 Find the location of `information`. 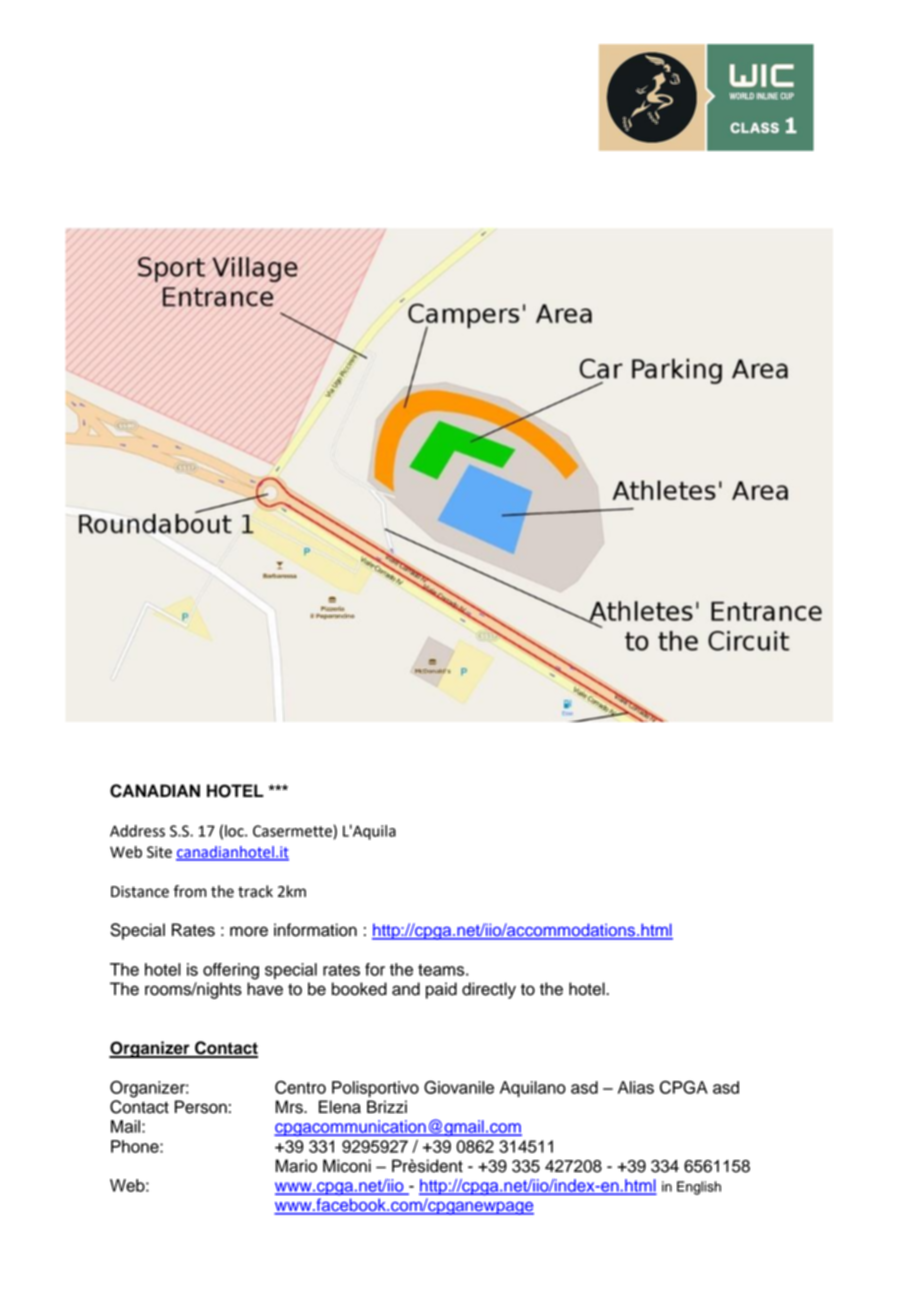

information is located at coordinates (315, 930).
